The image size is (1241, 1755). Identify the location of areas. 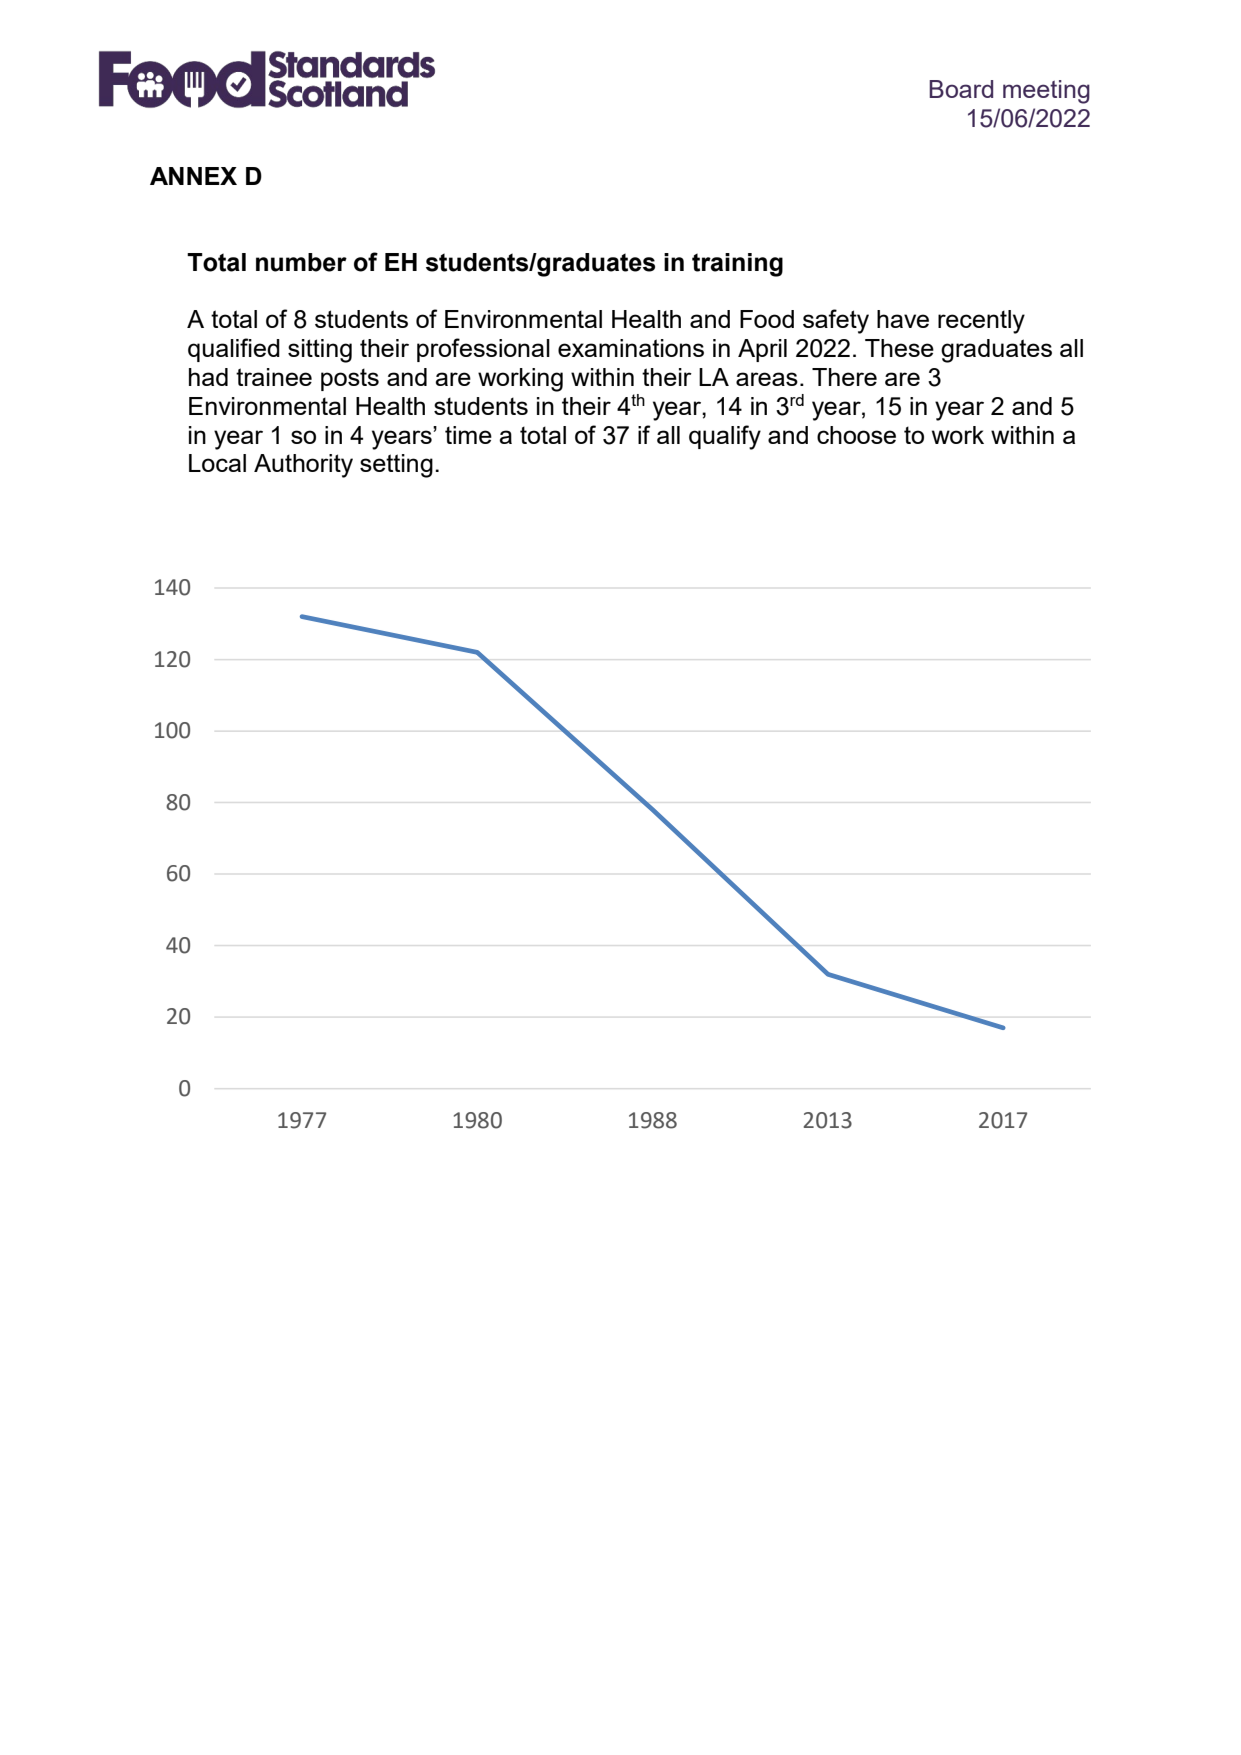
(767, 379).
